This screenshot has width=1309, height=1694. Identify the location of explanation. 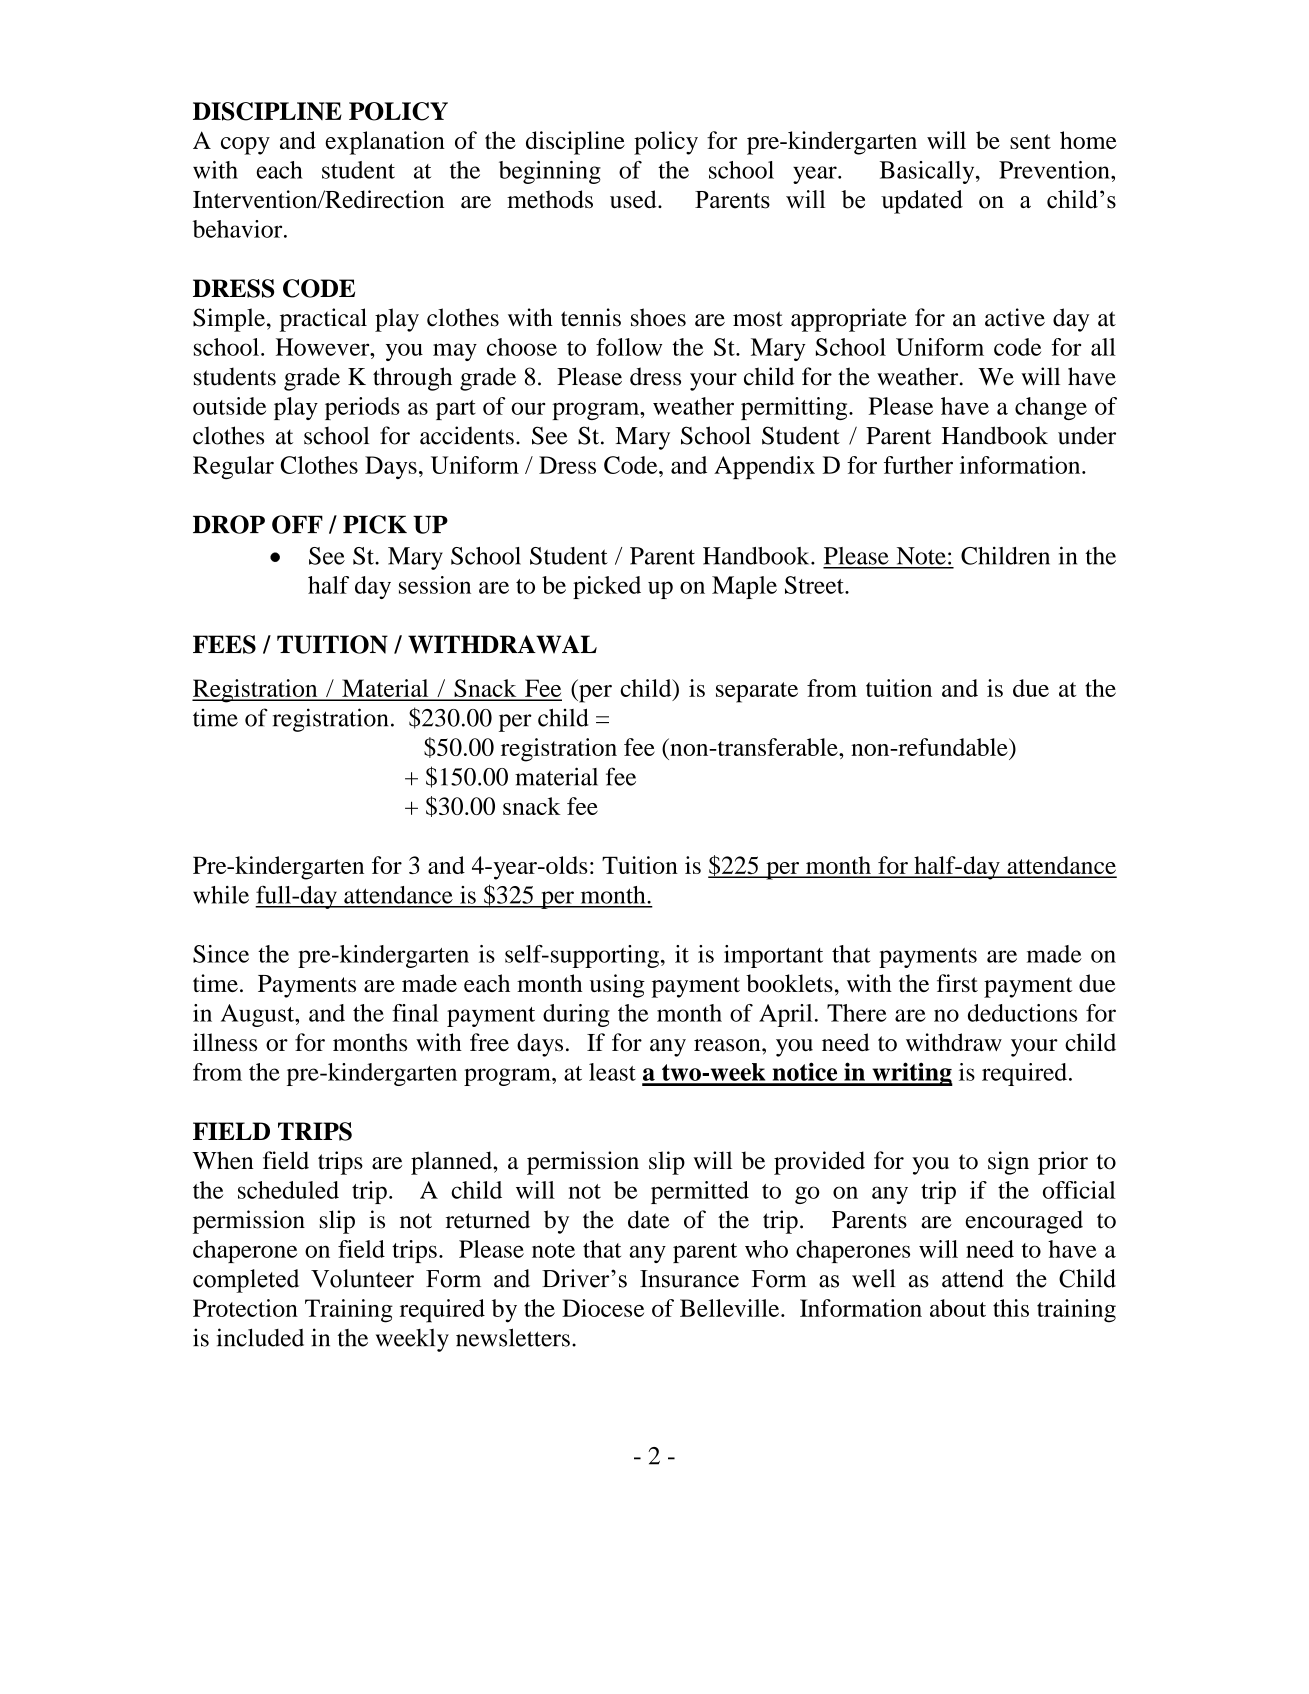
(385, 143).
